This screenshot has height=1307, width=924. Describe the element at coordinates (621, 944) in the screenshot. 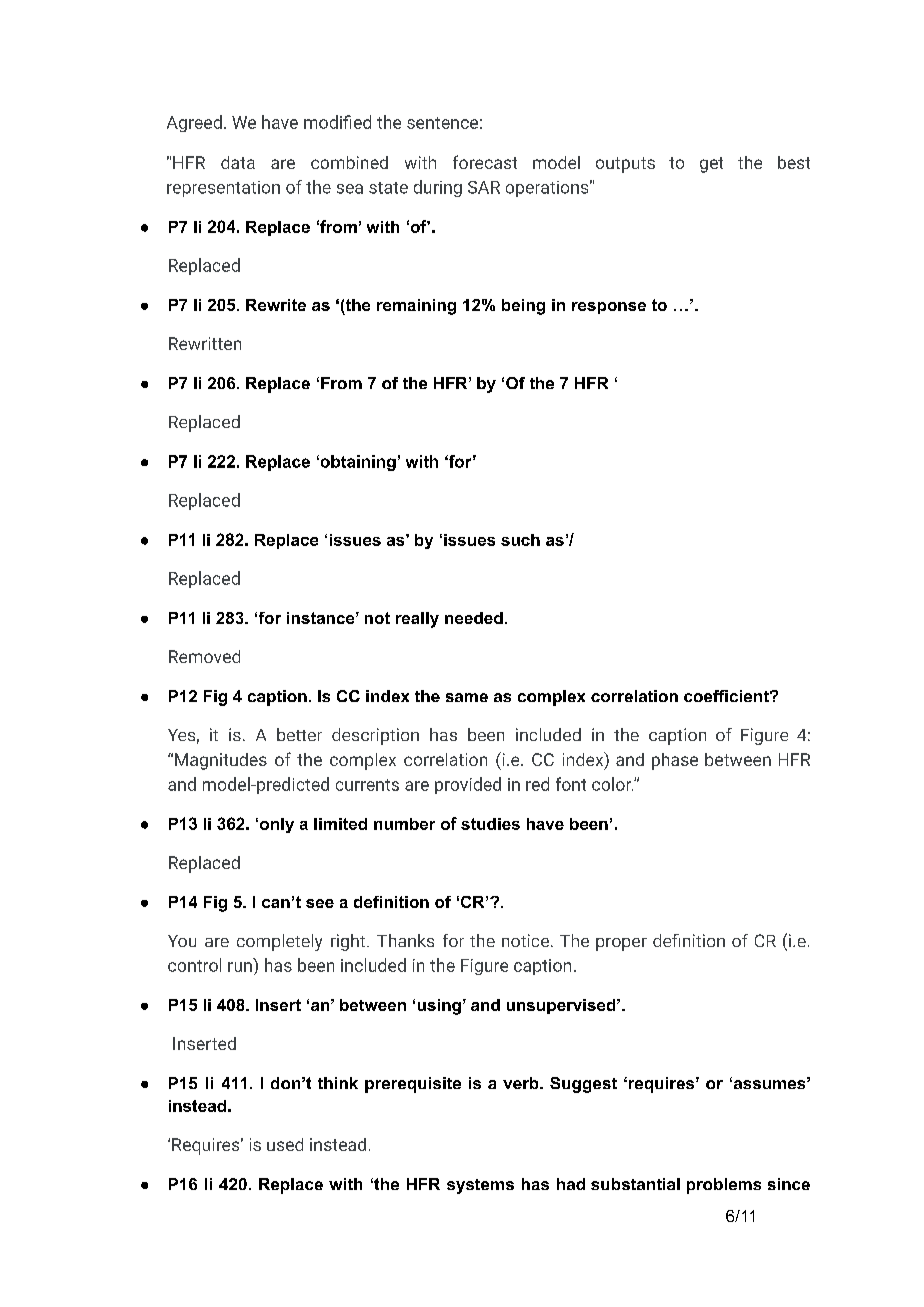

I see `proper` at that location.
